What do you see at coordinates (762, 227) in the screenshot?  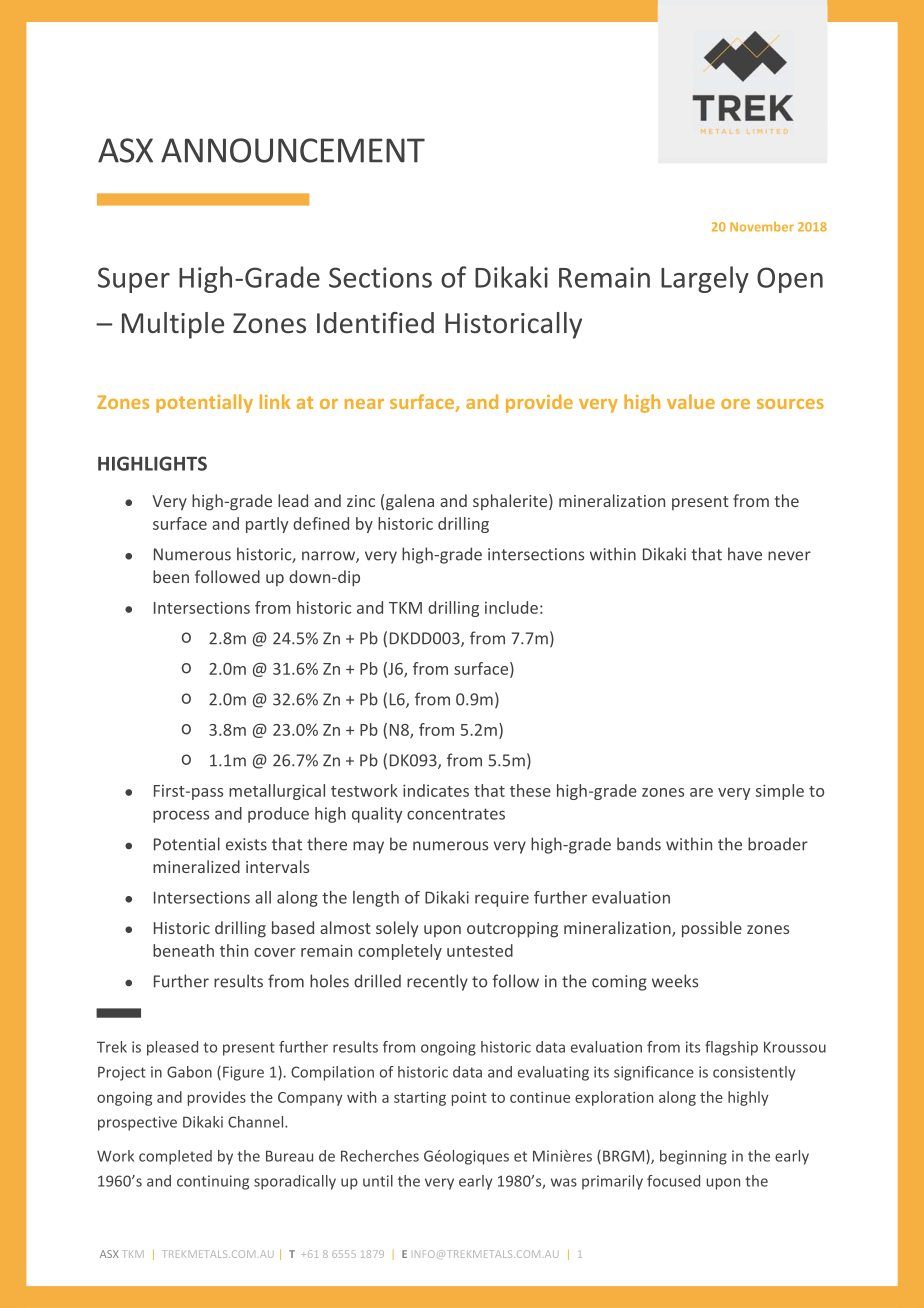 I see `November` at bounding box center [762, 227].
